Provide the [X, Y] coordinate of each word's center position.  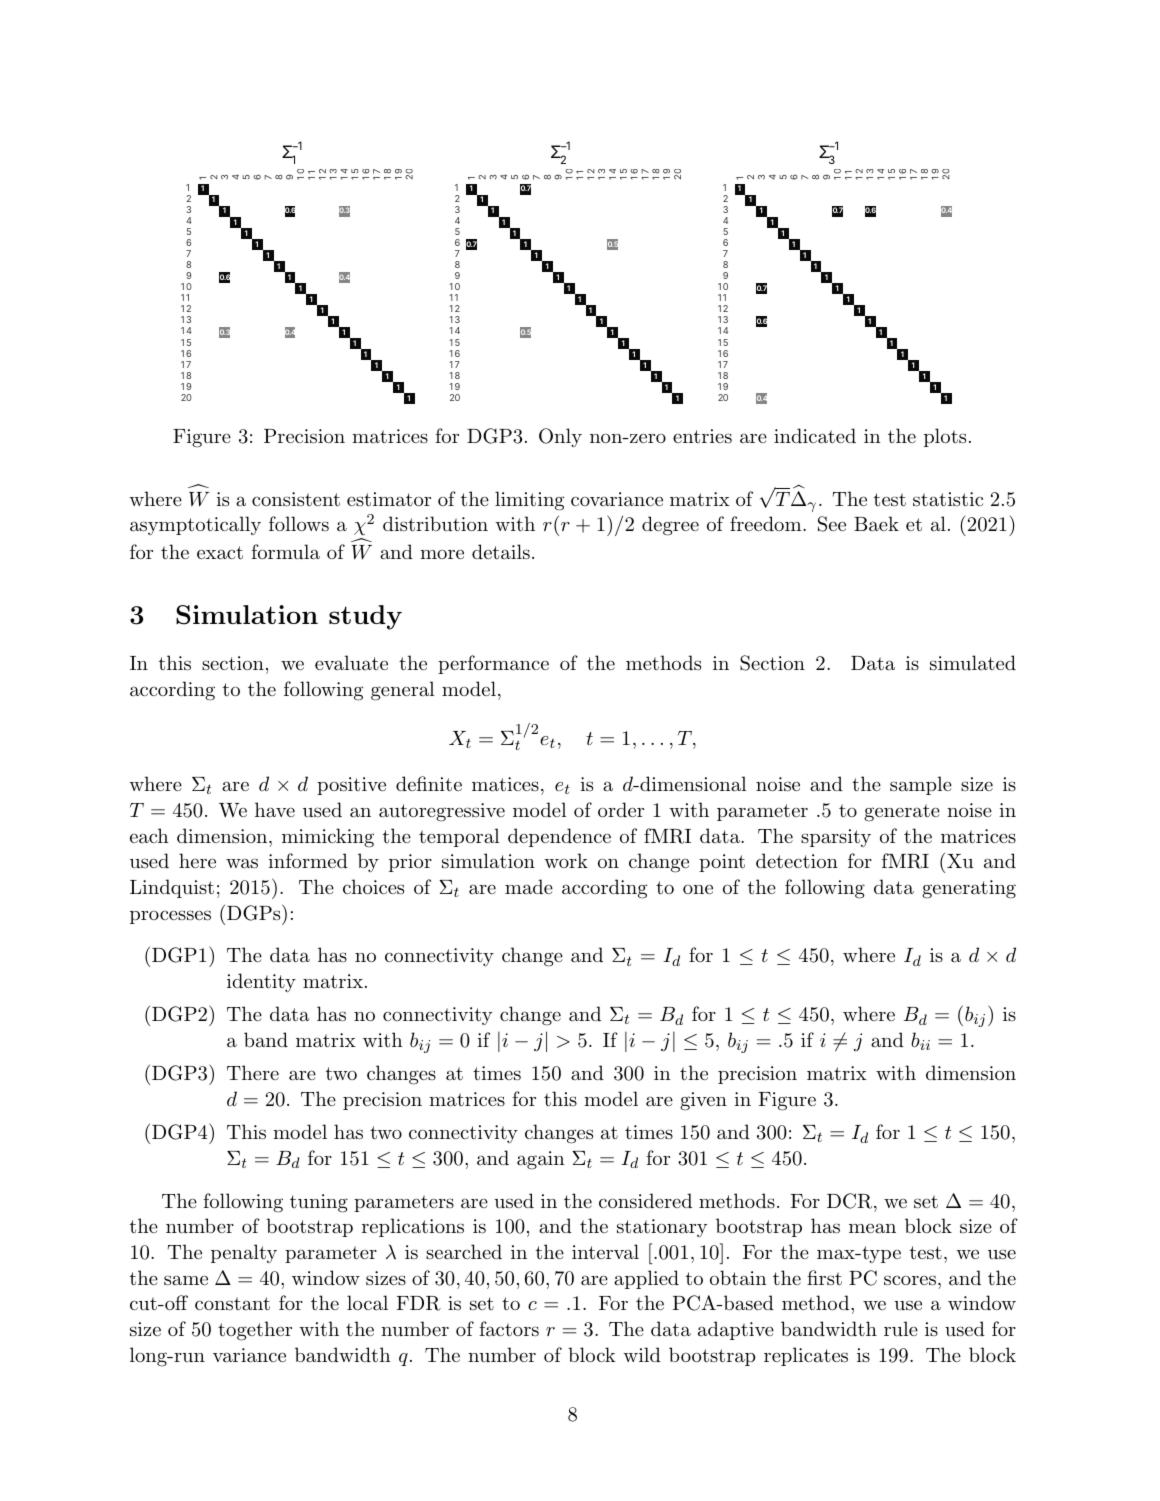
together [255, 1331]
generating [969, 889]
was [242, 863]
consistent [296, 499]
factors [509, 1329]
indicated [815, 436]
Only [560, 437]
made [529, 886]
